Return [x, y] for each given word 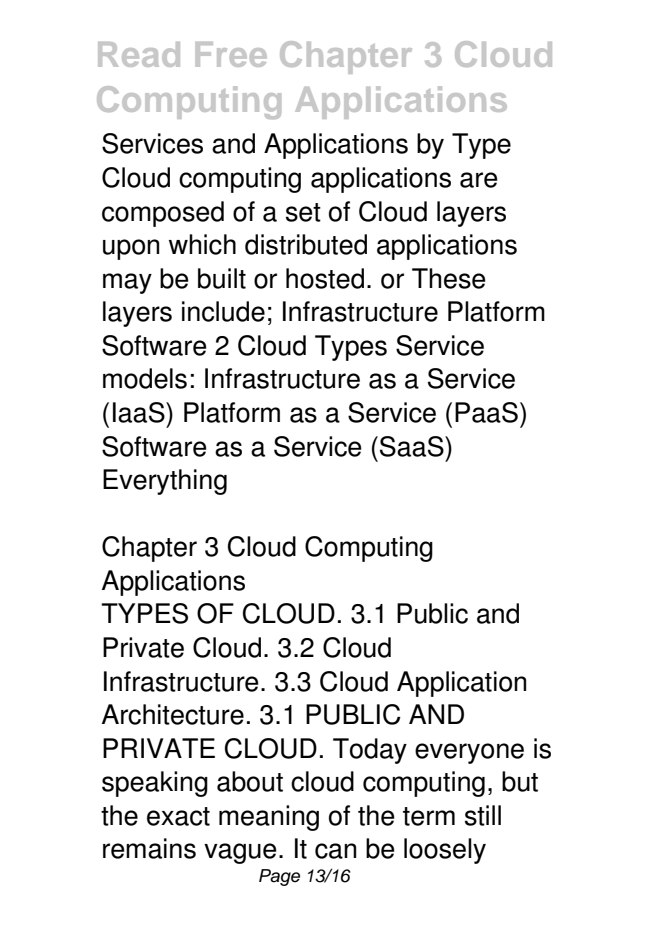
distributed [306, 244]
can [335, 851]
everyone [469, 753]
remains [149, 848]
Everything [165, 482]
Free [231, 54]
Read [139, 54]
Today [370, 751]
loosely [445, 851]
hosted [325, 278]
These [449, 278]
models [145, 378]
